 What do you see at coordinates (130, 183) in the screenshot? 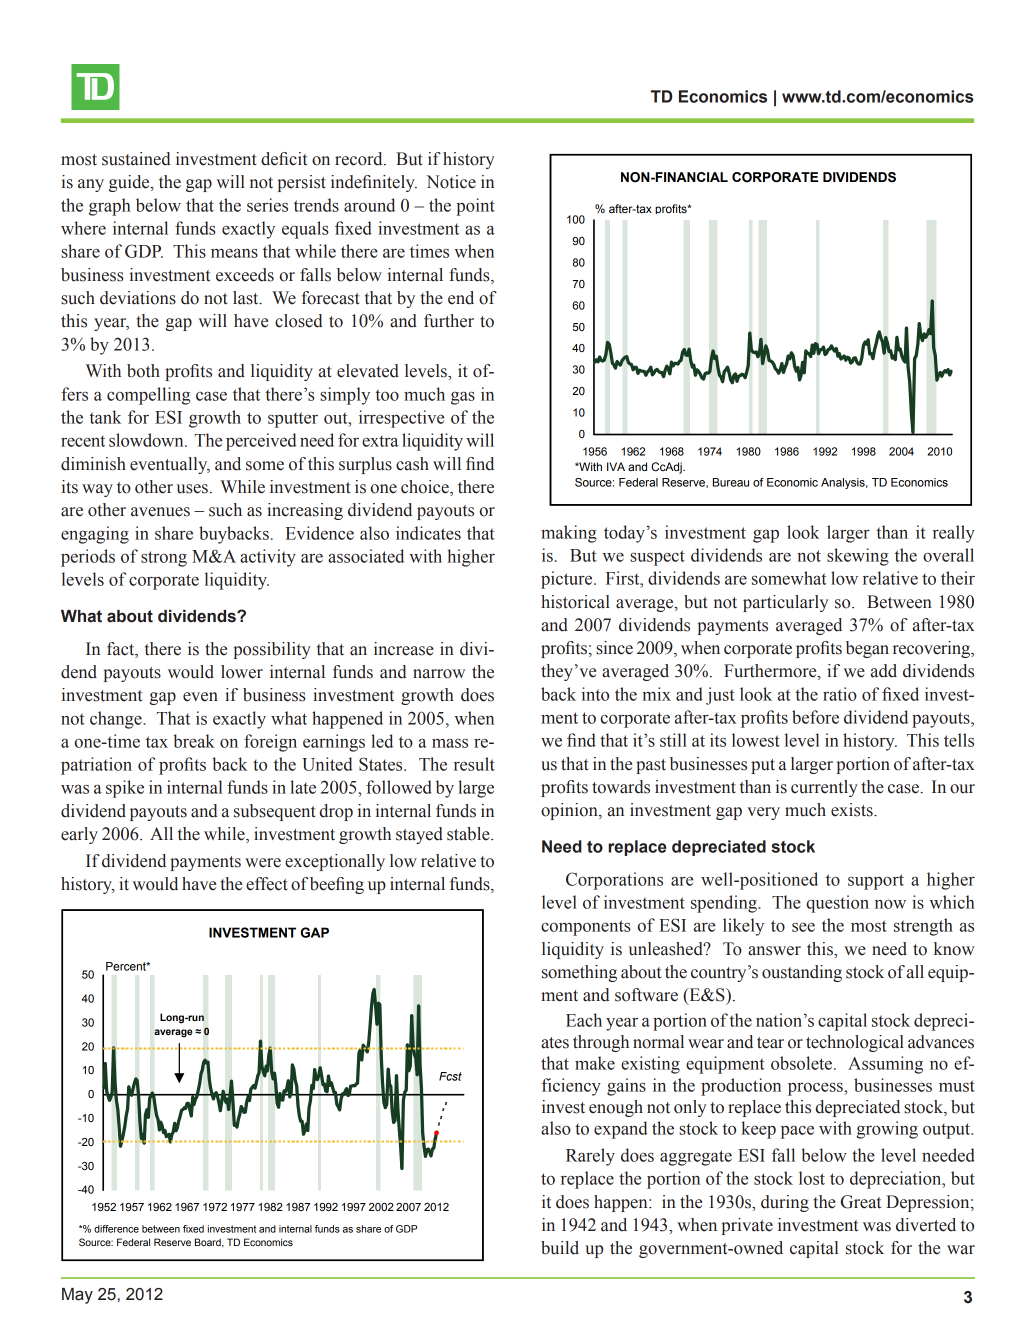
I see `guide` at bounding box center [130, 183].
